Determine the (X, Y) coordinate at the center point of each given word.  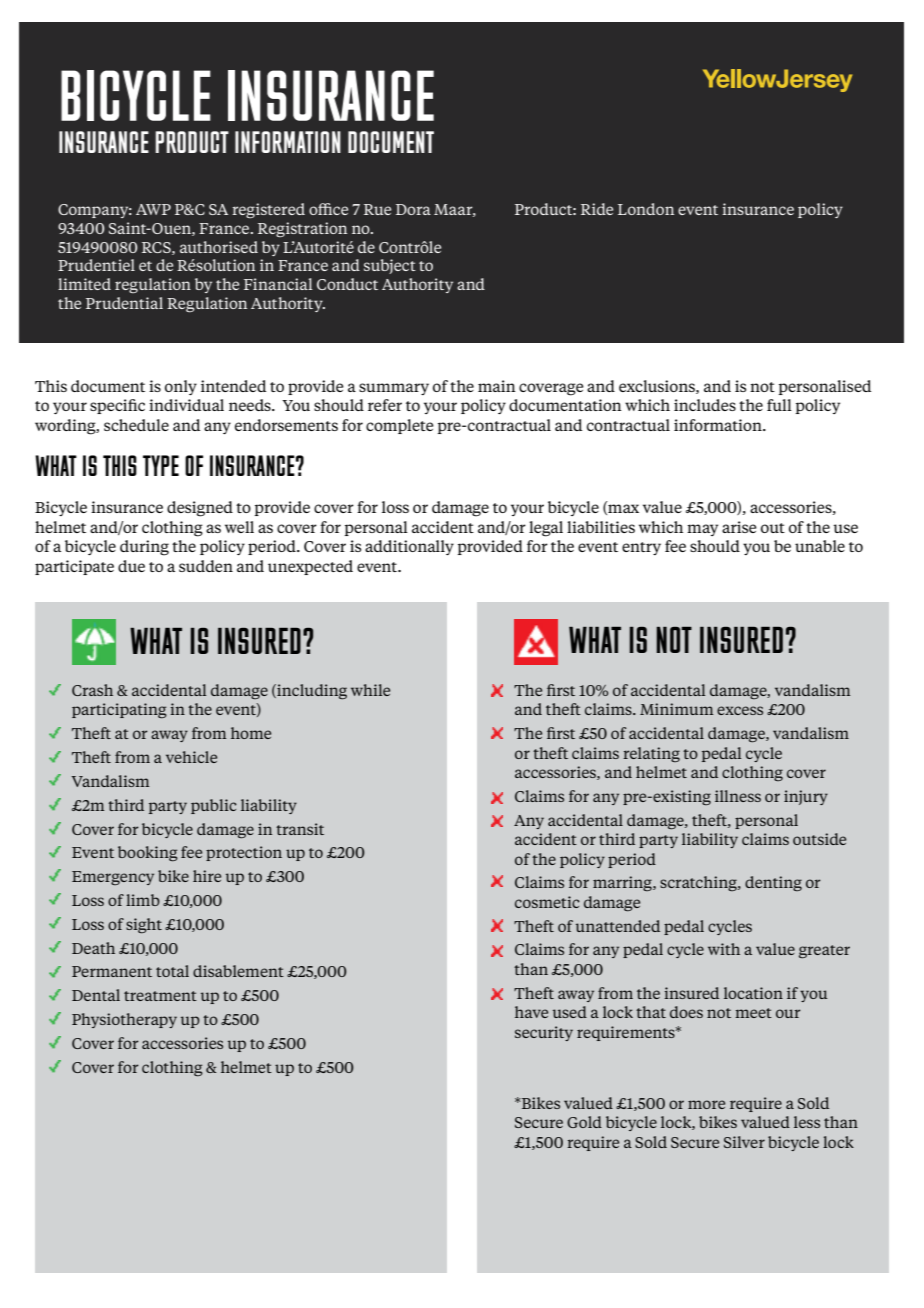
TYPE (161, 465)
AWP (153, 209)
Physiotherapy (124, 1020)
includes (705, 405)
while (370, 690)
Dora (413, 209)
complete (400, 426)
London (646, 209)
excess (740, 710)
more (706, 1104)
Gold (584, 1122)
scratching (699, 883)
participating (119, 711)
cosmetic (547, 902)
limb (143, 900)
